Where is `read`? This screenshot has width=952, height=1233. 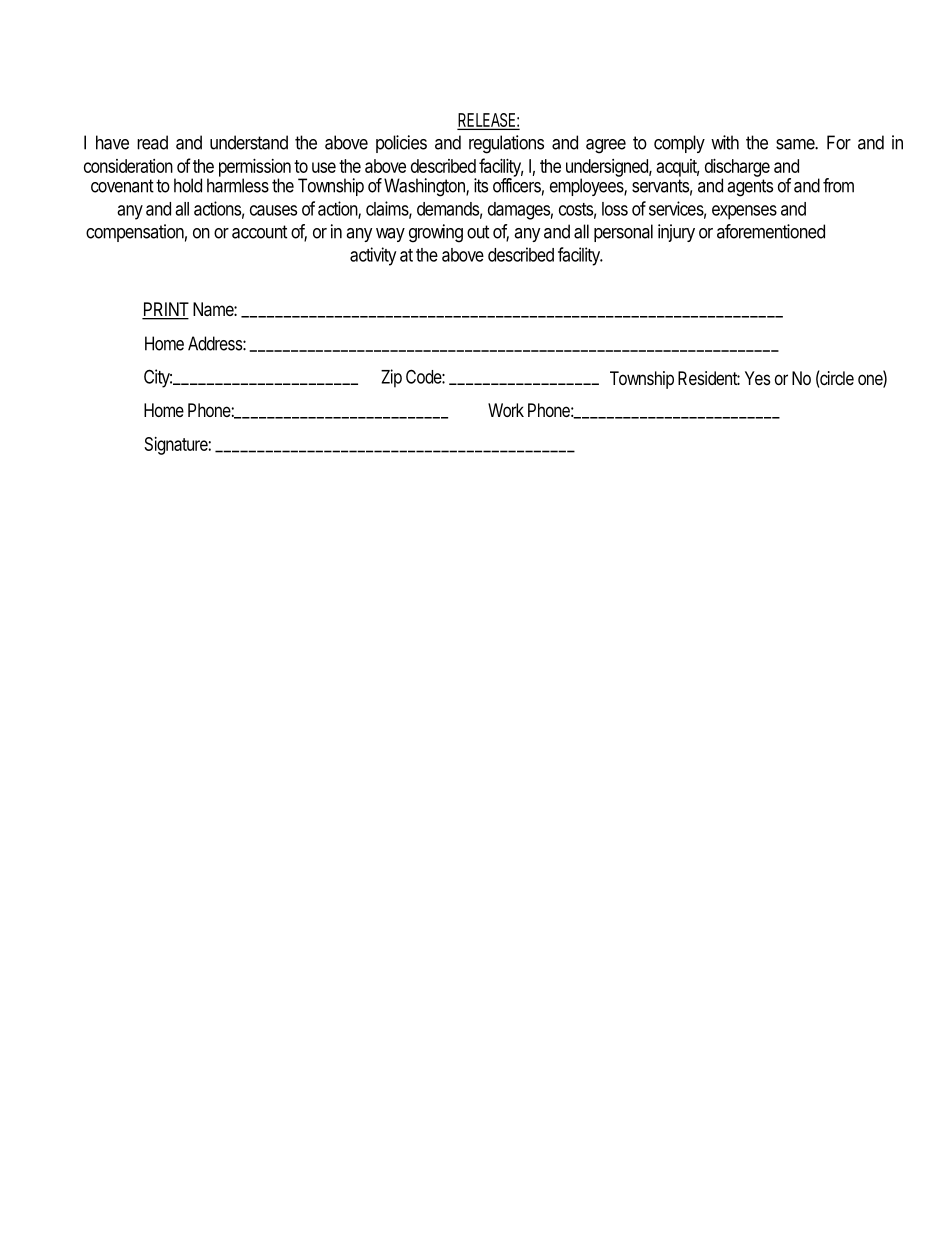 read is located at coordinates (152, 142).
